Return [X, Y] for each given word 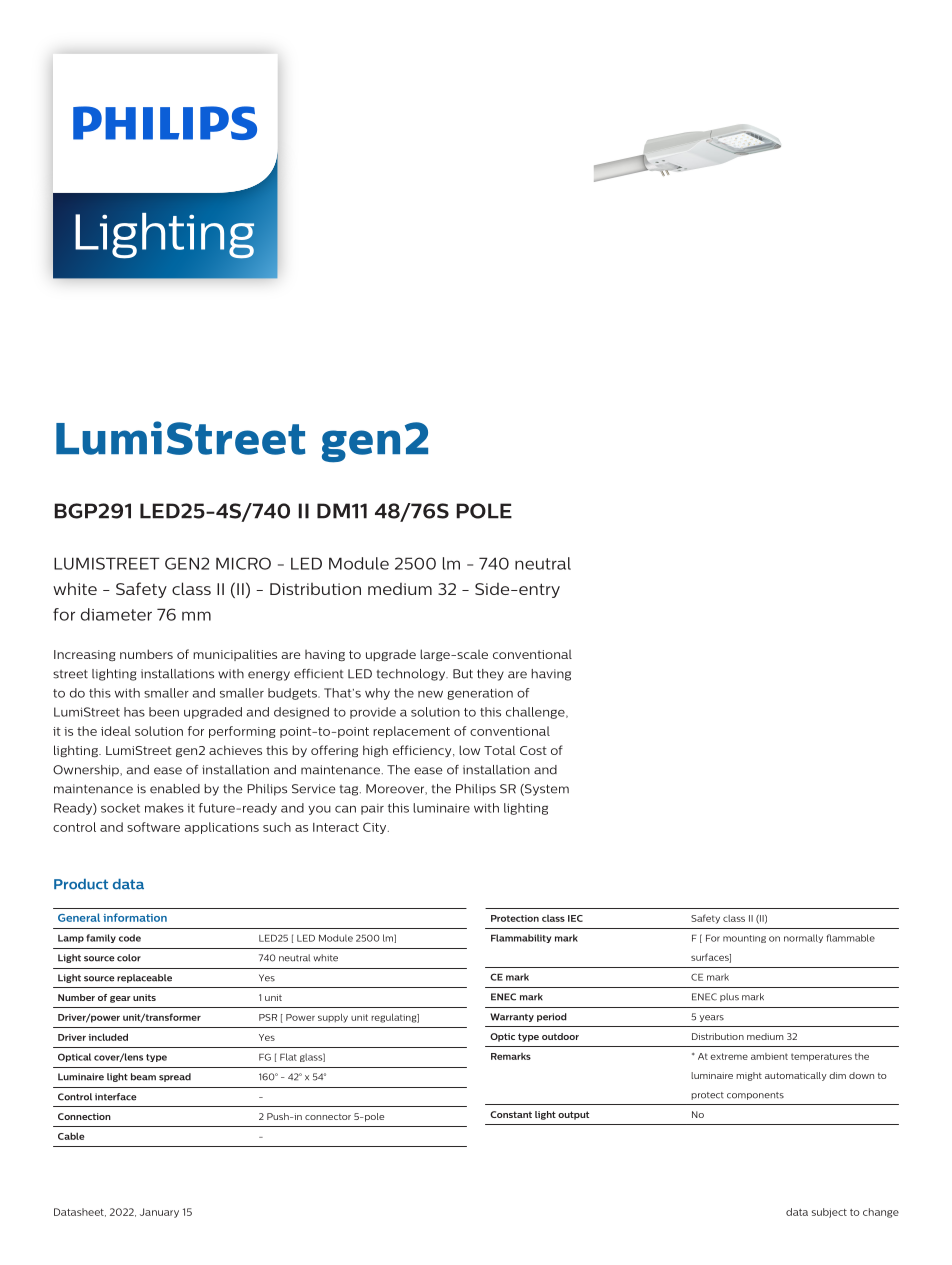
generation [480, 694]
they [490, 675]
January [159, 1213]
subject [829, 1213]
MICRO [243, 563]
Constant [511, 1114]
